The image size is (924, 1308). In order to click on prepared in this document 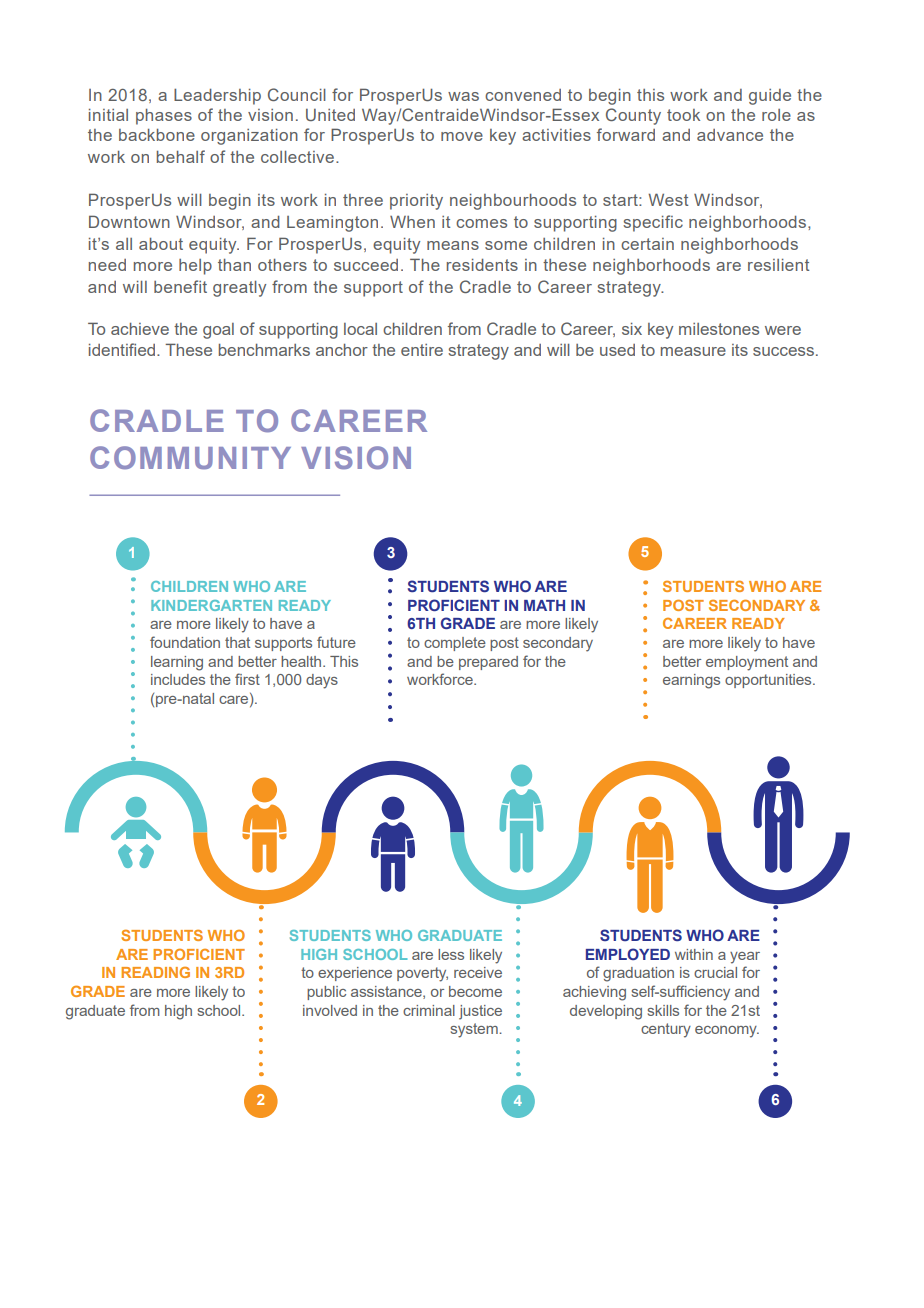, I will do `click(488, 663)`.
